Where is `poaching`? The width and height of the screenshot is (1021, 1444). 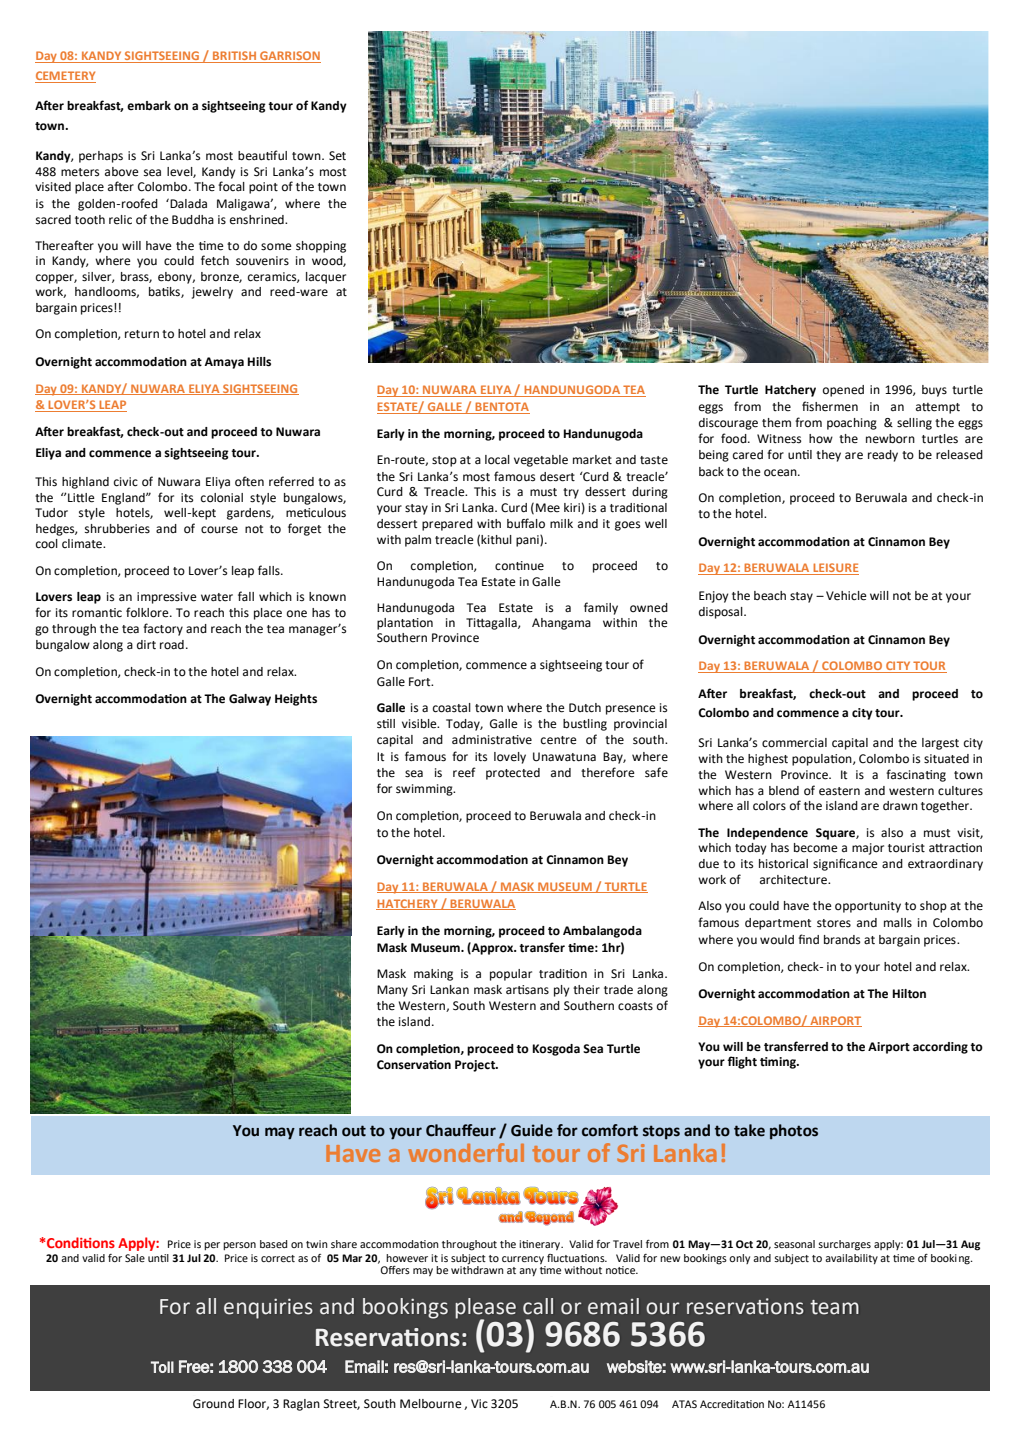
poaching is located at coordinates (852, 424).
